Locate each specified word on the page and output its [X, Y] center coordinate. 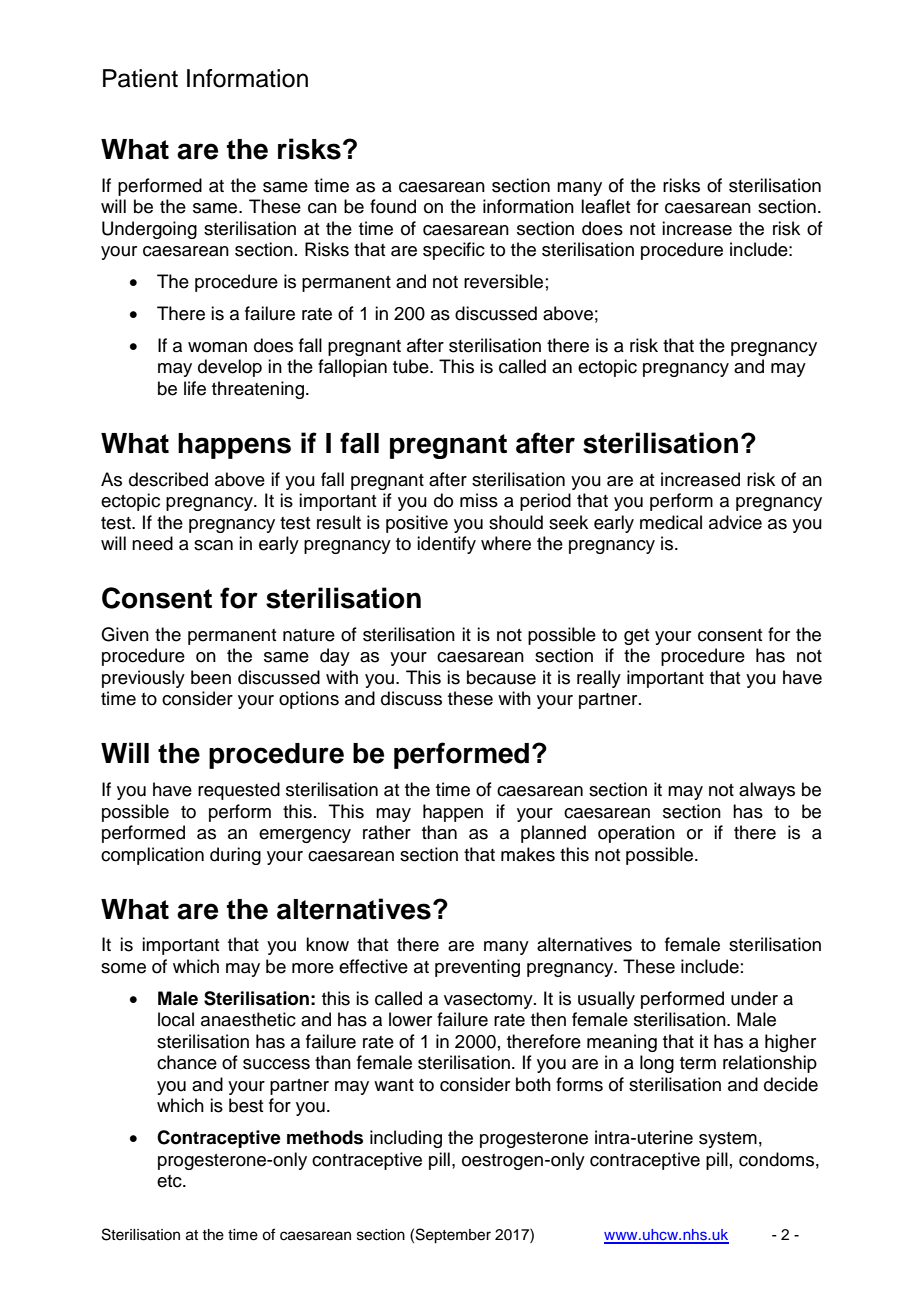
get [636, 637]
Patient [140, 78]
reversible [503, 281]
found [393, 206]
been [211, 677]
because [501, 677]
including [406, 1139]
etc [170, 1181]
